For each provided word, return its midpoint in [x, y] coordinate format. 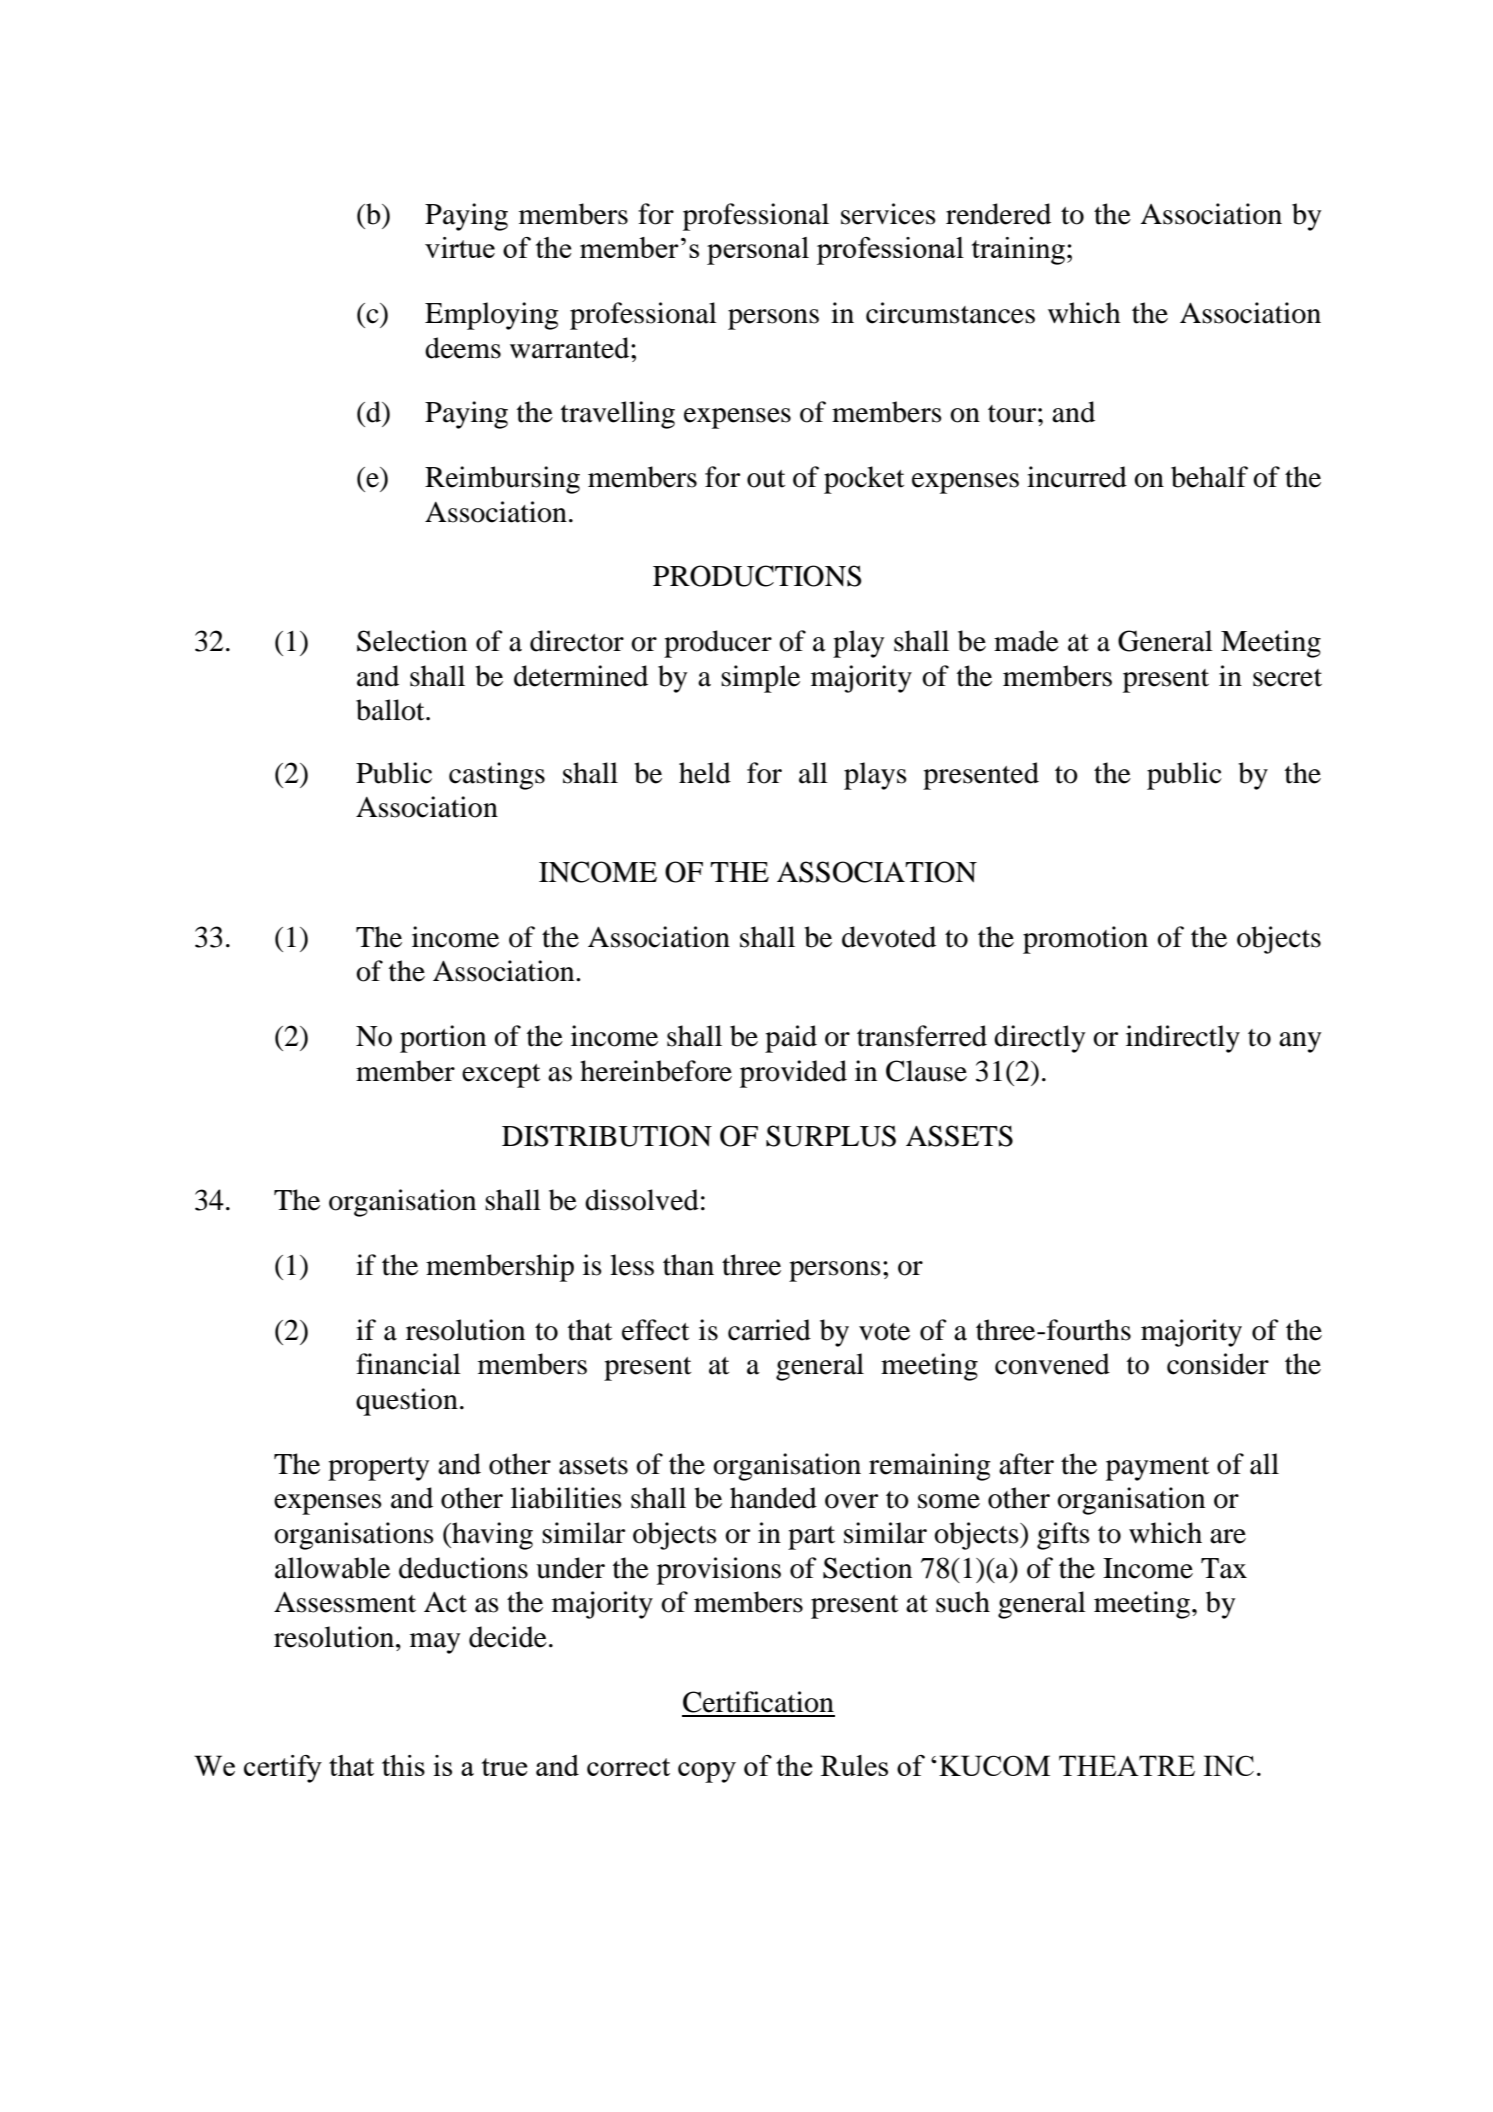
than [688, 1265]
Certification [758, 1702]
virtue [460, 247]
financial [408, 1364]
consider [1218, 1364]
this [403, 1765]
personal [758, 251]
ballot [391, 710]
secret [1287, 678]
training [1018, 251]
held [705, 773]
